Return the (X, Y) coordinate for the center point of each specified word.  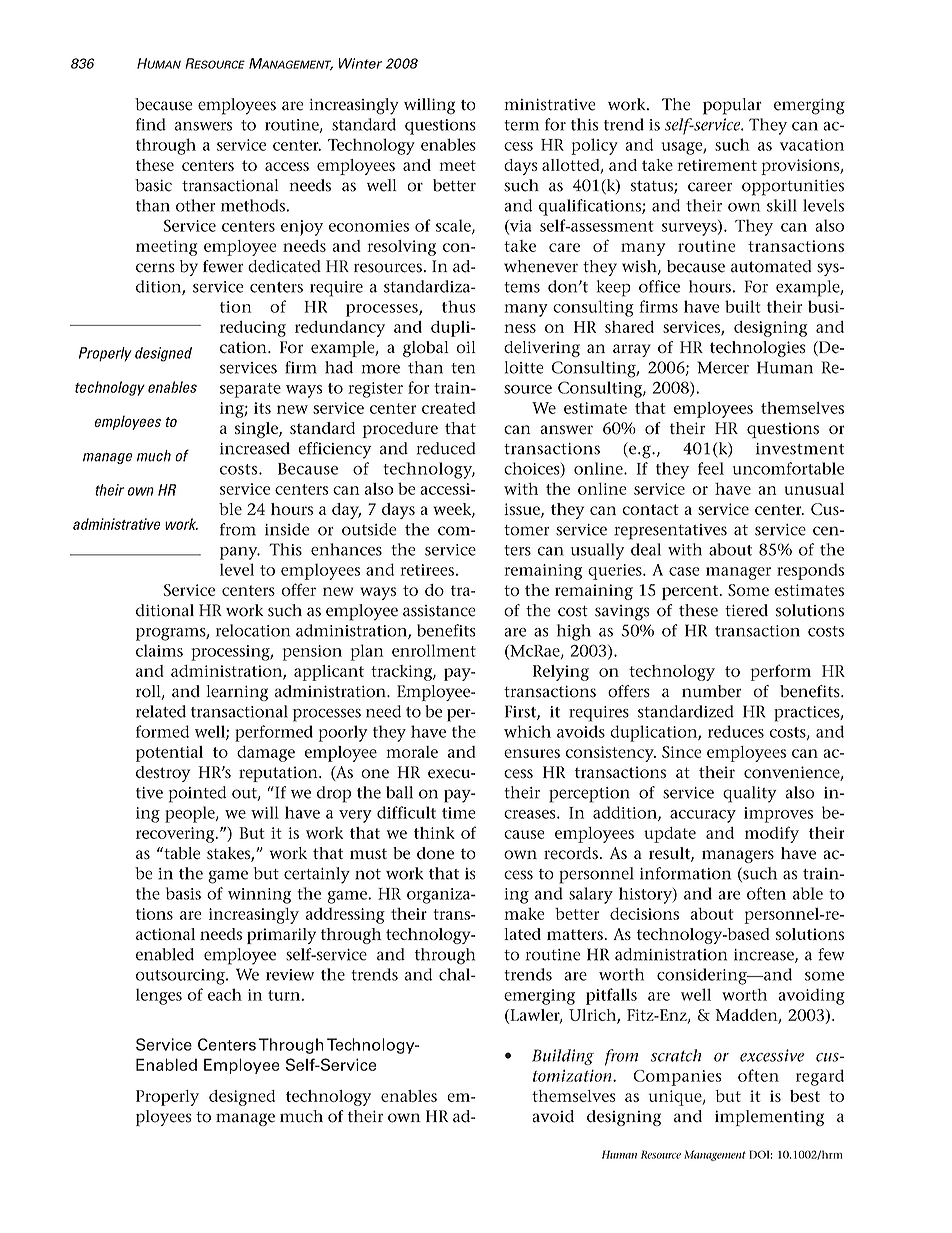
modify (772, 834)
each (225, 994)
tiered (746, 610)
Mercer (723, 367)
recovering (176, 835)
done (435, 853)
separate (250, 390)
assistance (439, 611)
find (151, 124)
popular (732, 106)
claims (159, 650)
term (521, 125)
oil (466, 347)
